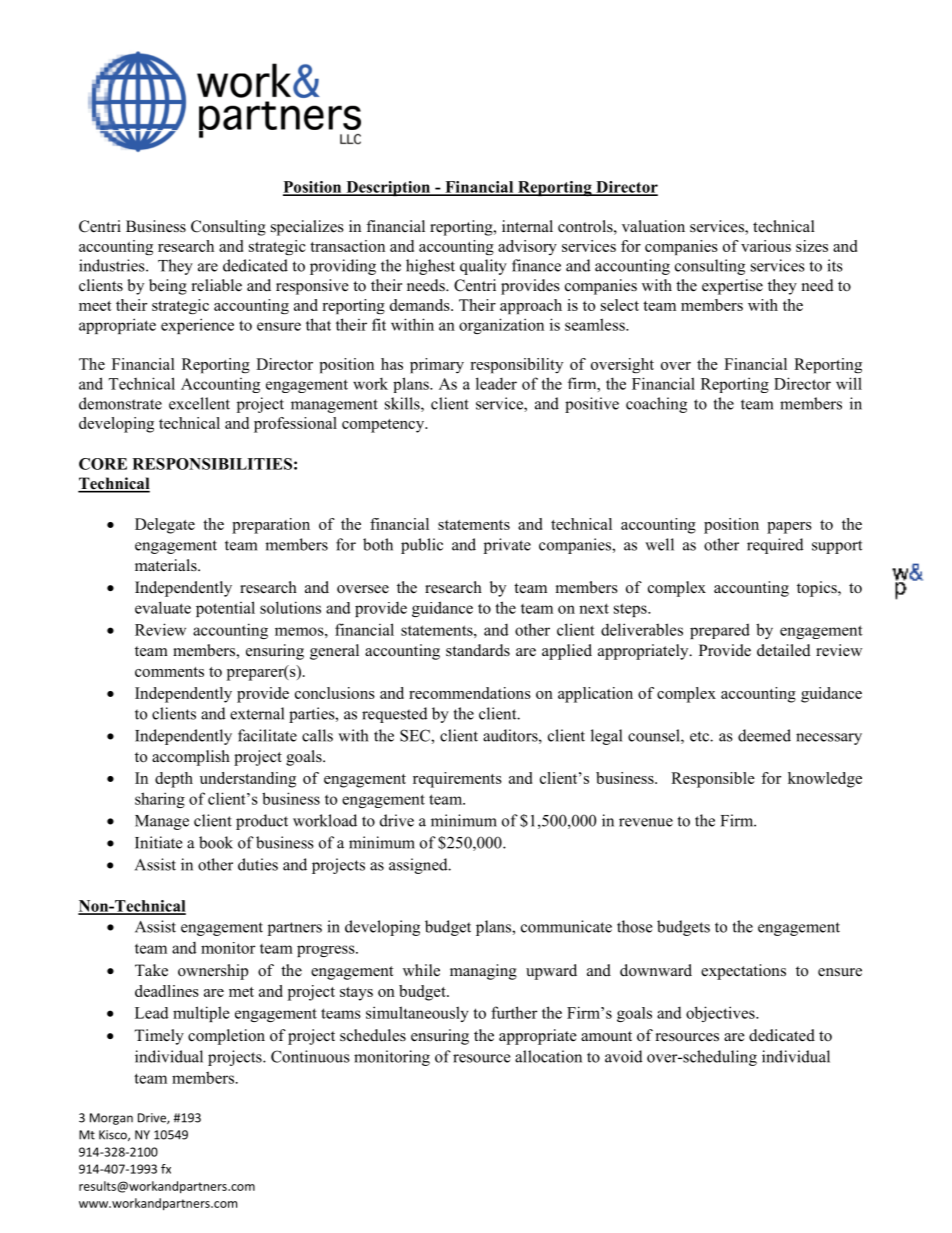 This document has width=952, height=1233. I want to click on various, so click(766, 246).
